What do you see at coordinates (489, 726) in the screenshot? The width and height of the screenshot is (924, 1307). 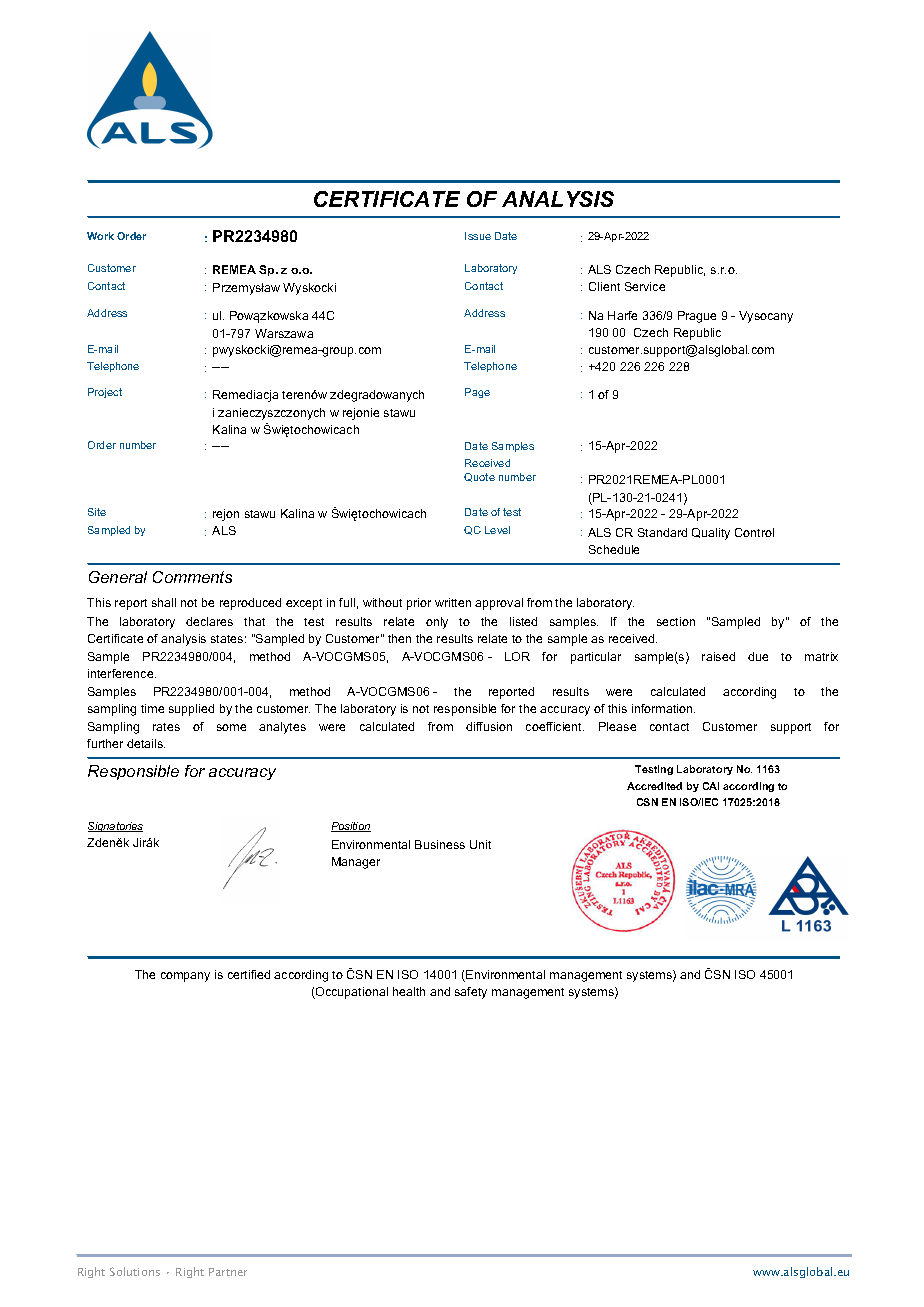 I see `diffusion` at bounding box center [489, 726].
